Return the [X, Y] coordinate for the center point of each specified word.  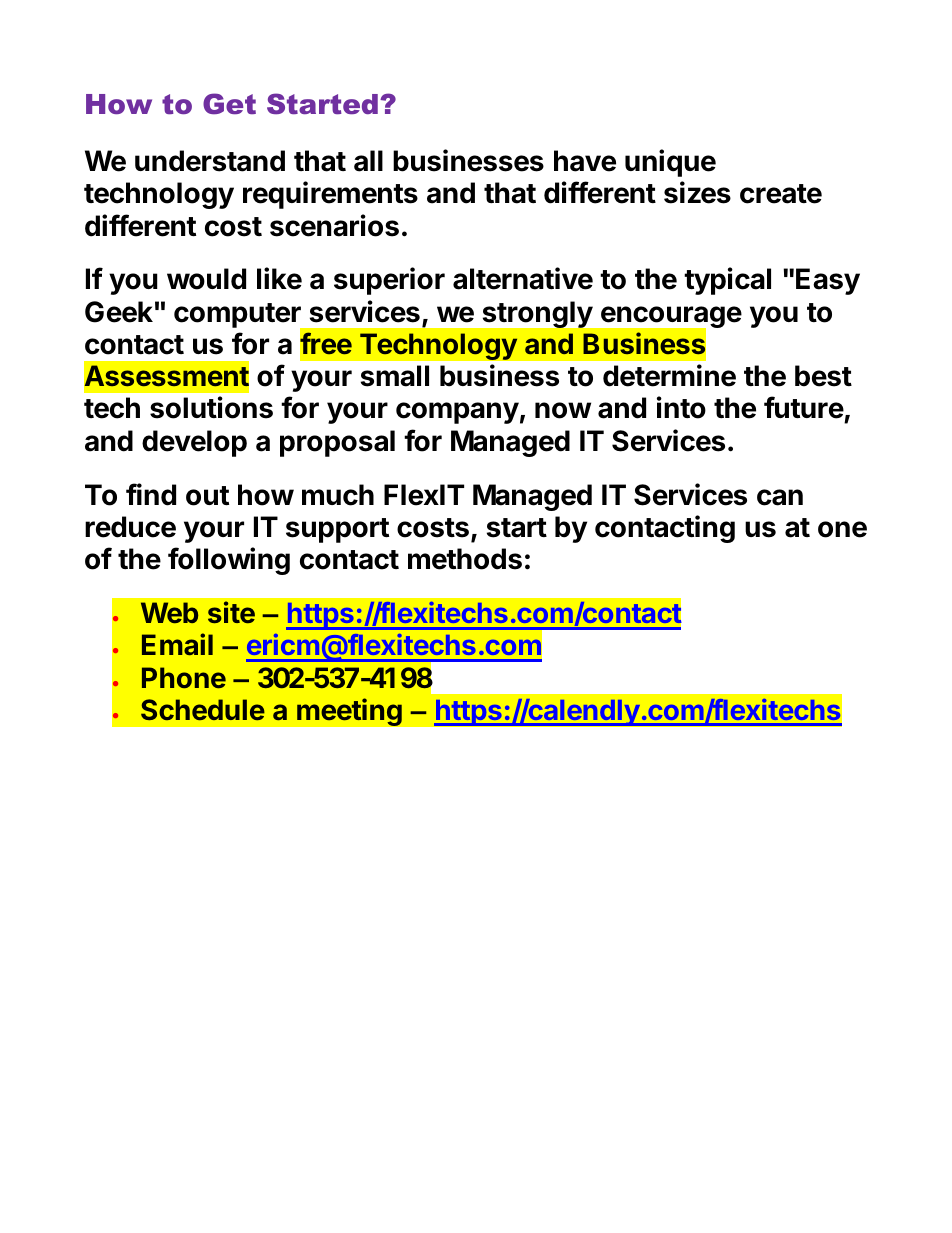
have [585, 161]
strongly [538, 314]
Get [229, 103]
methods [465, 559]
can [780, 497]
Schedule [203, 709]
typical [727, 281]
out [207, 496]
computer [238, 317]
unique [670, 163]
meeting [349, 712]
